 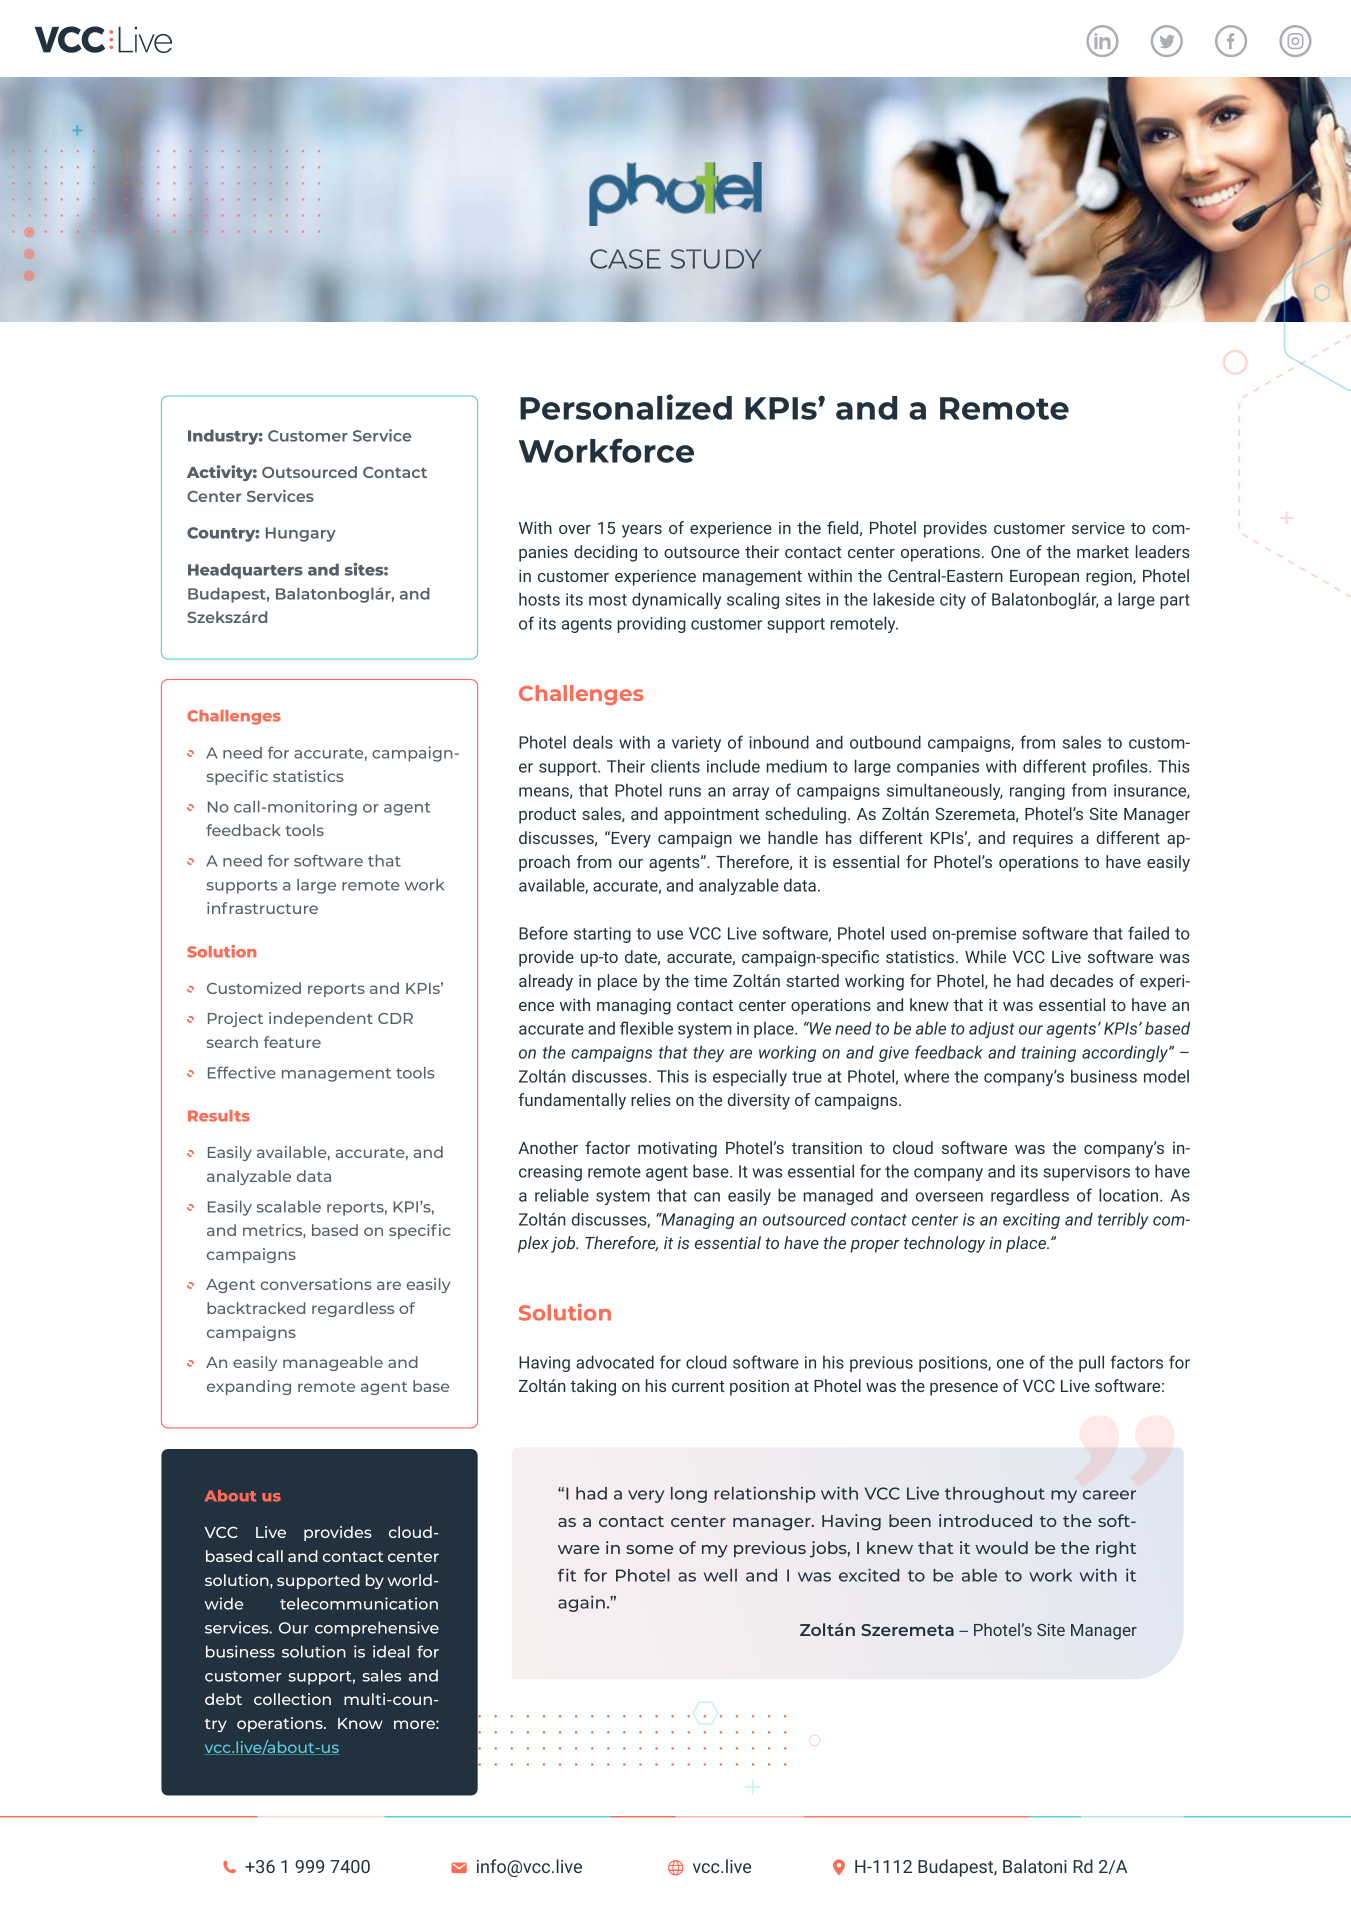 I want to click on market, so click(x=1103, y=551).
